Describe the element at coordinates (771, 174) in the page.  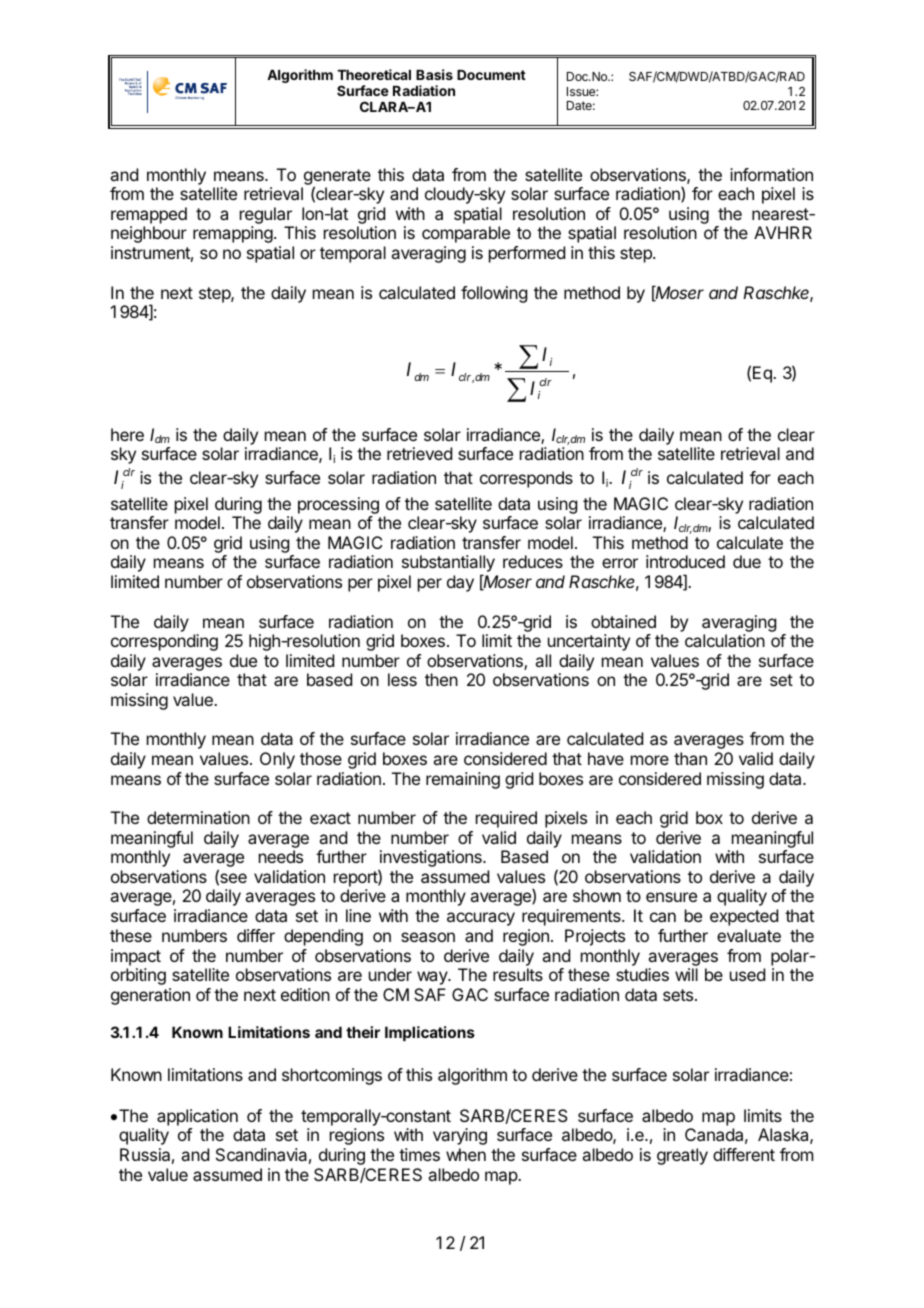
I see `information` at that location.
